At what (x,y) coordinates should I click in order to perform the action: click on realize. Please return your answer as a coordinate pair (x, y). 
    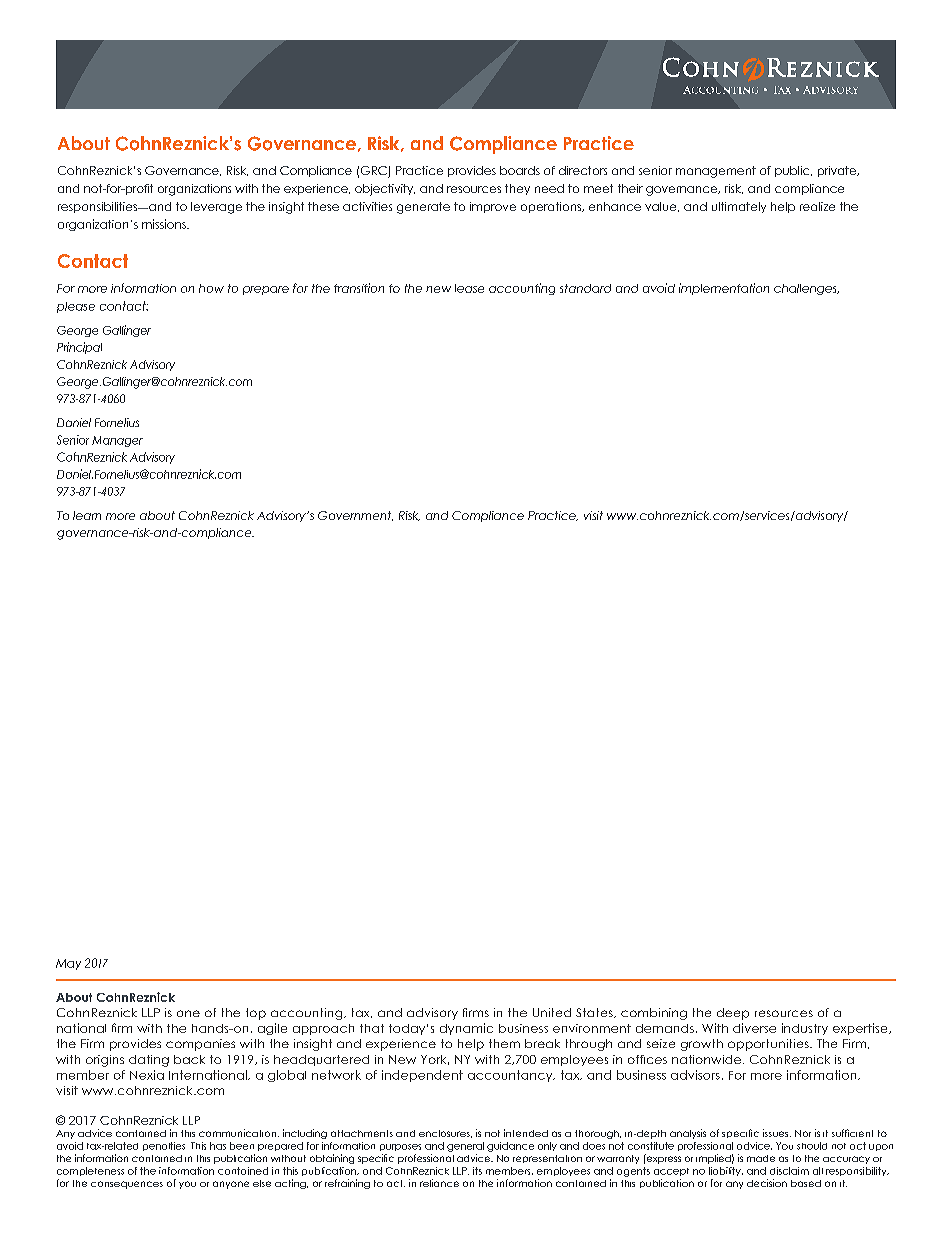
    Looking at the image, I should click on (817, 206).
